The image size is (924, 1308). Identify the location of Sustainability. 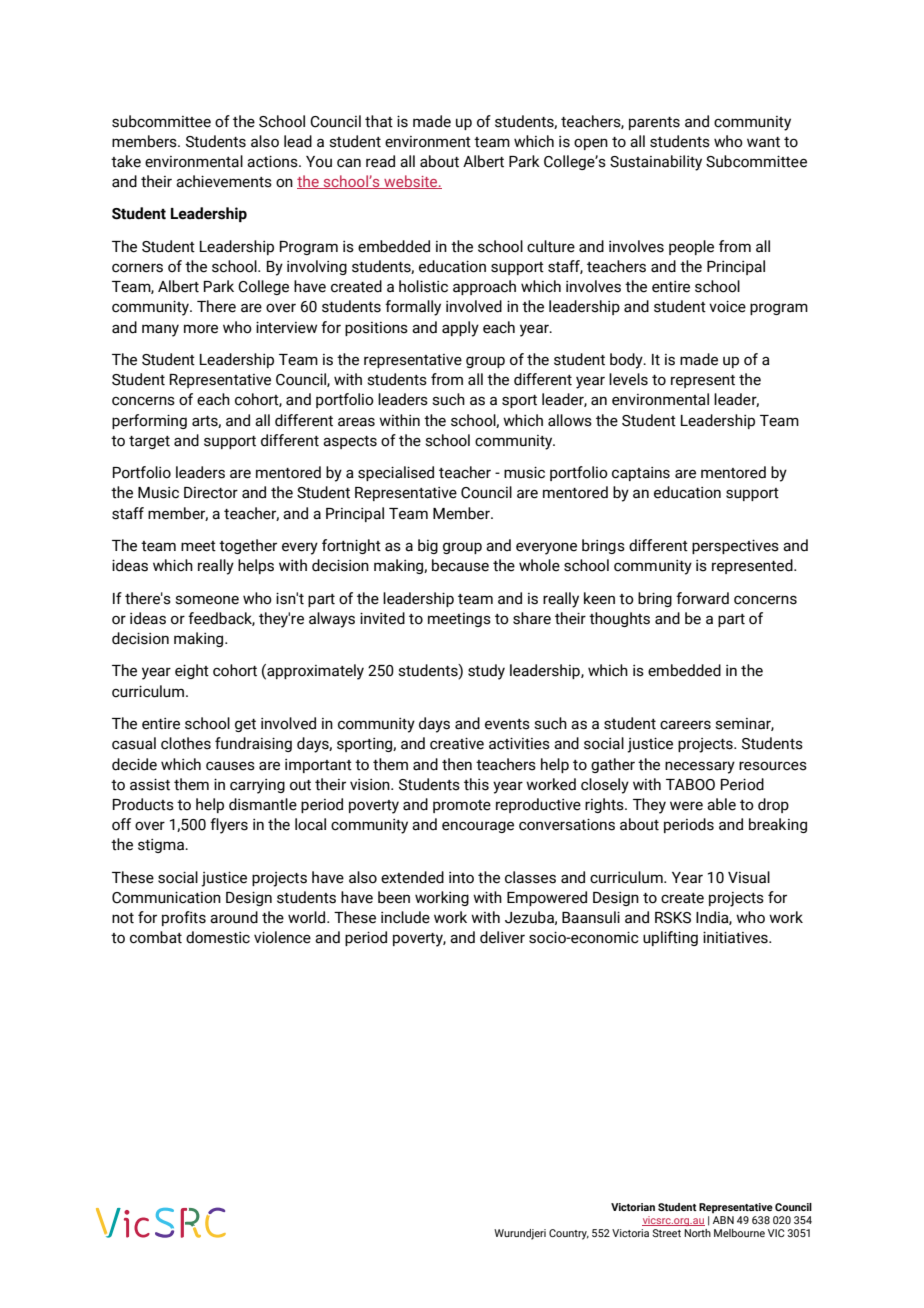
(656, 163).
